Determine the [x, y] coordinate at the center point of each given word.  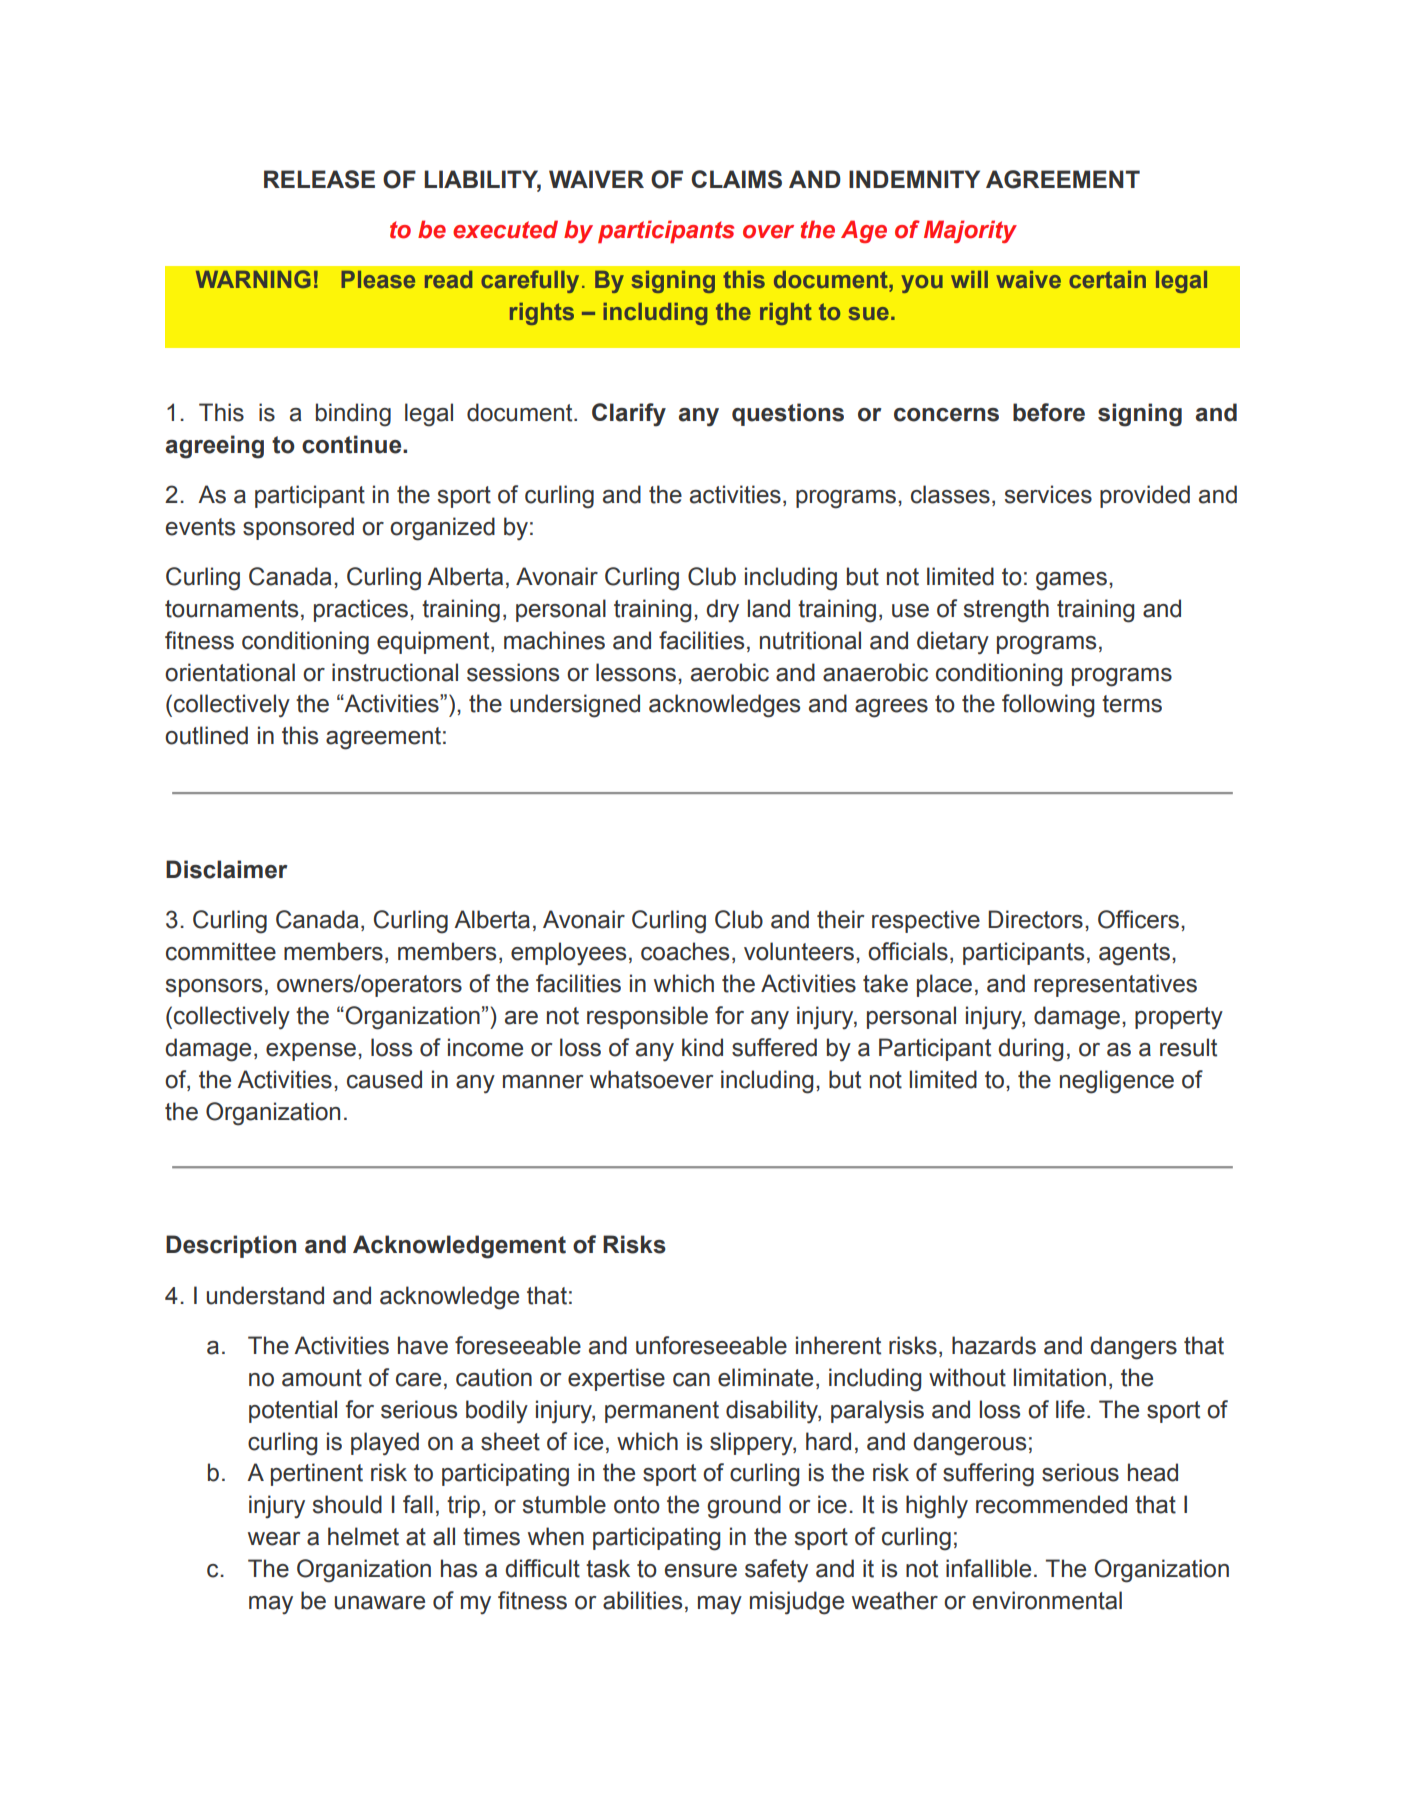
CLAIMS [736, 179]
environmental [1047, 1600]
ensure [701, 1571]
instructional [395, 672]
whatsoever [651, 1079]
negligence [1117, 1082]
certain [1107, 279]
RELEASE [319, 179]
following [1048, 706]
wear [274, 1539]
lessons [636, 672]
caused [384, 1079]
